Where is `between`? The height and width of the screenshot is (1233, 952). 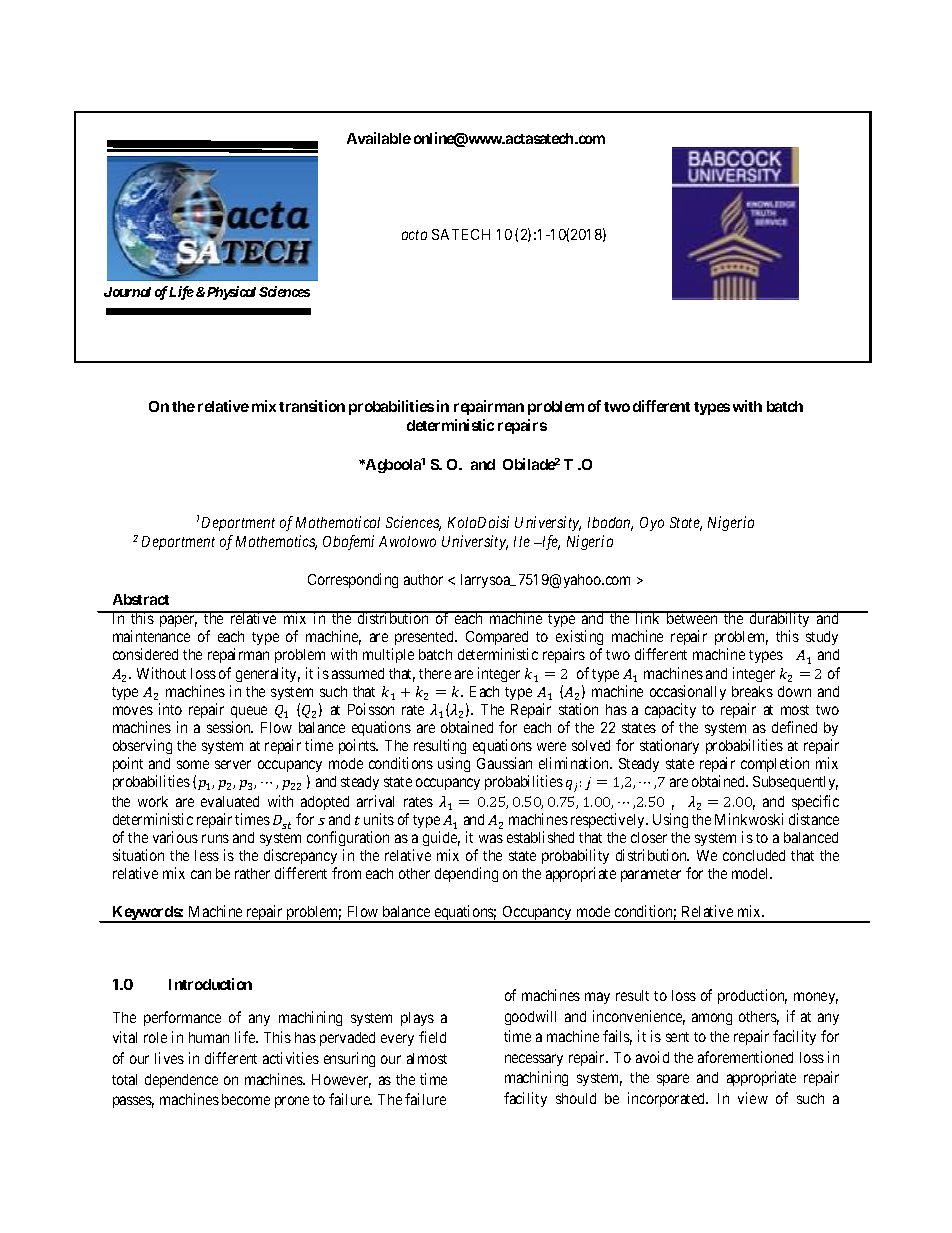 between is located at coordinates (692, 618).
